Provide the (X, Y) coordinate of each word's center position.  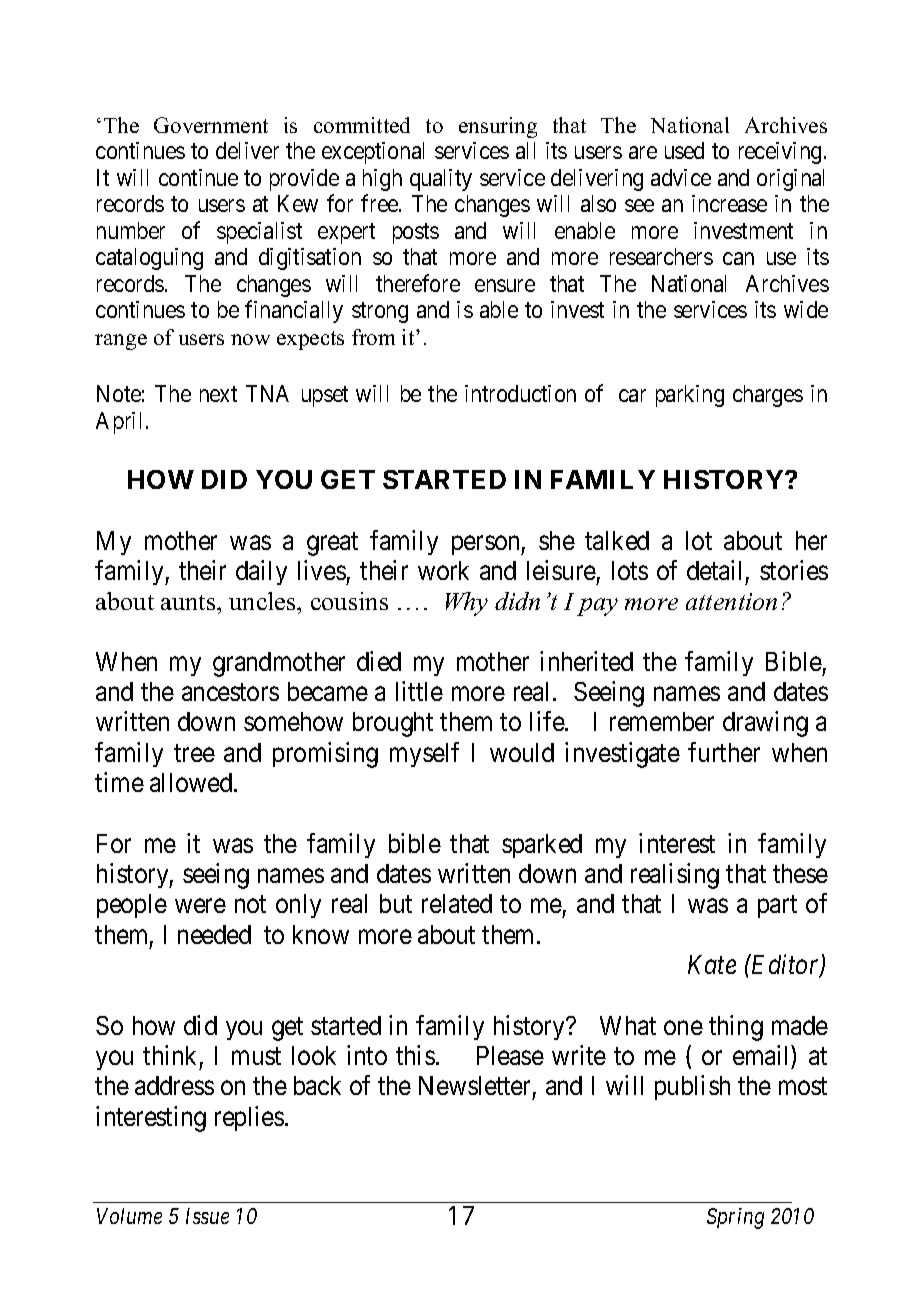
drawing (765, 724)
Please (510, 1055)
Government (211, 125)
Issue (207, 1216)
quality (441, 180)
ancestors (230, 692)
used (684, 150)
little (419, 691)
